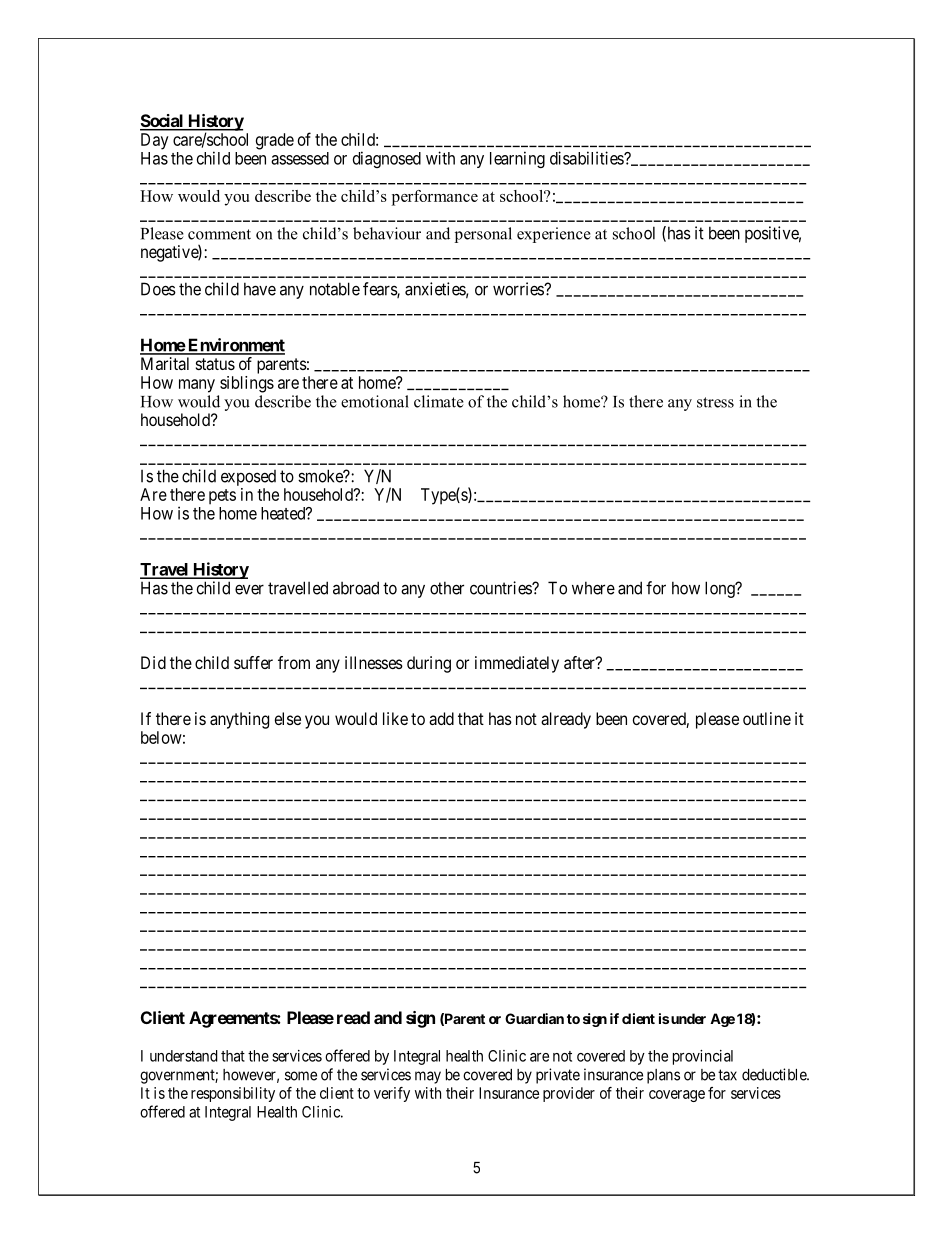 This screenshot has height=1233, width=952. I want to click on may, so click(428, 1077).
